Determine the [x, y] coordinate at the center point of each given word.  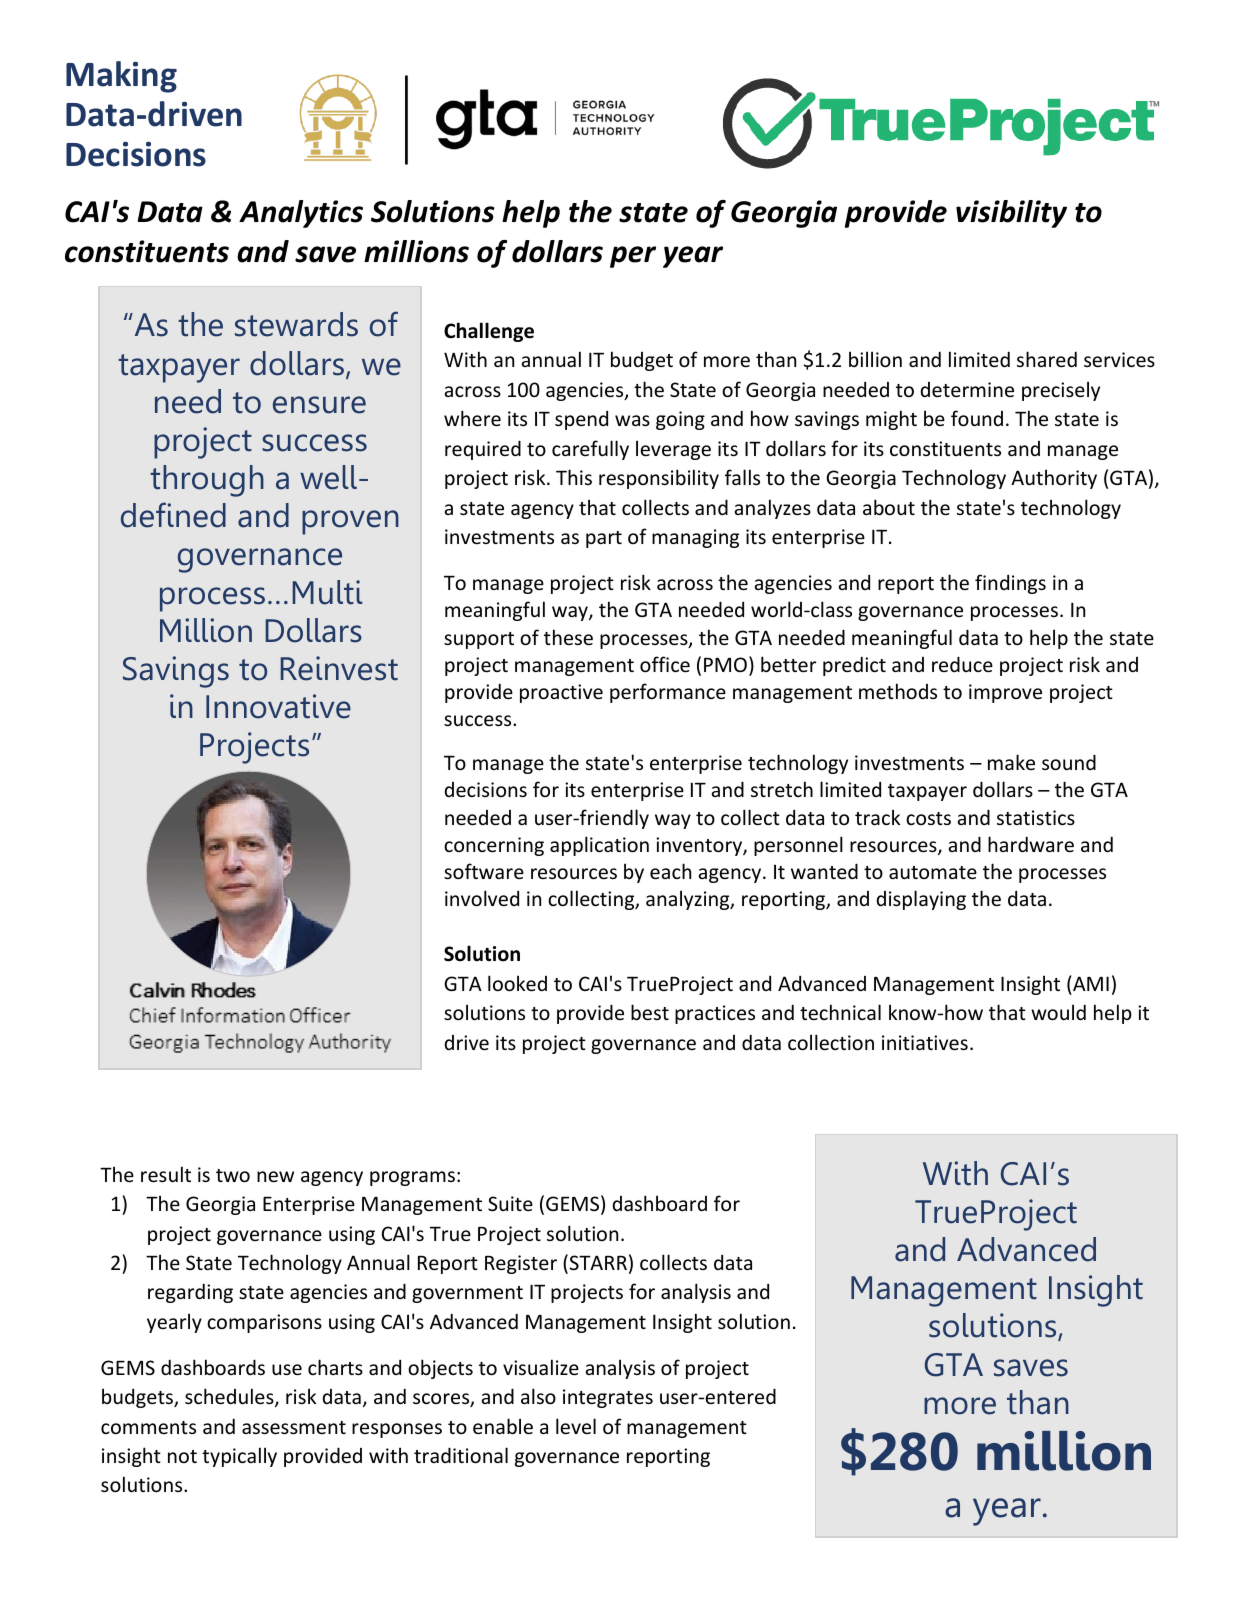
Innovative [278, 706]
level [576, 1426]
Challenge [489, 332]
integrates [608, 1398]
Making [121, 77]
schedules [230, 1397]
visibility [1011, 214]
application [599, 846]
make [1011, 762]
